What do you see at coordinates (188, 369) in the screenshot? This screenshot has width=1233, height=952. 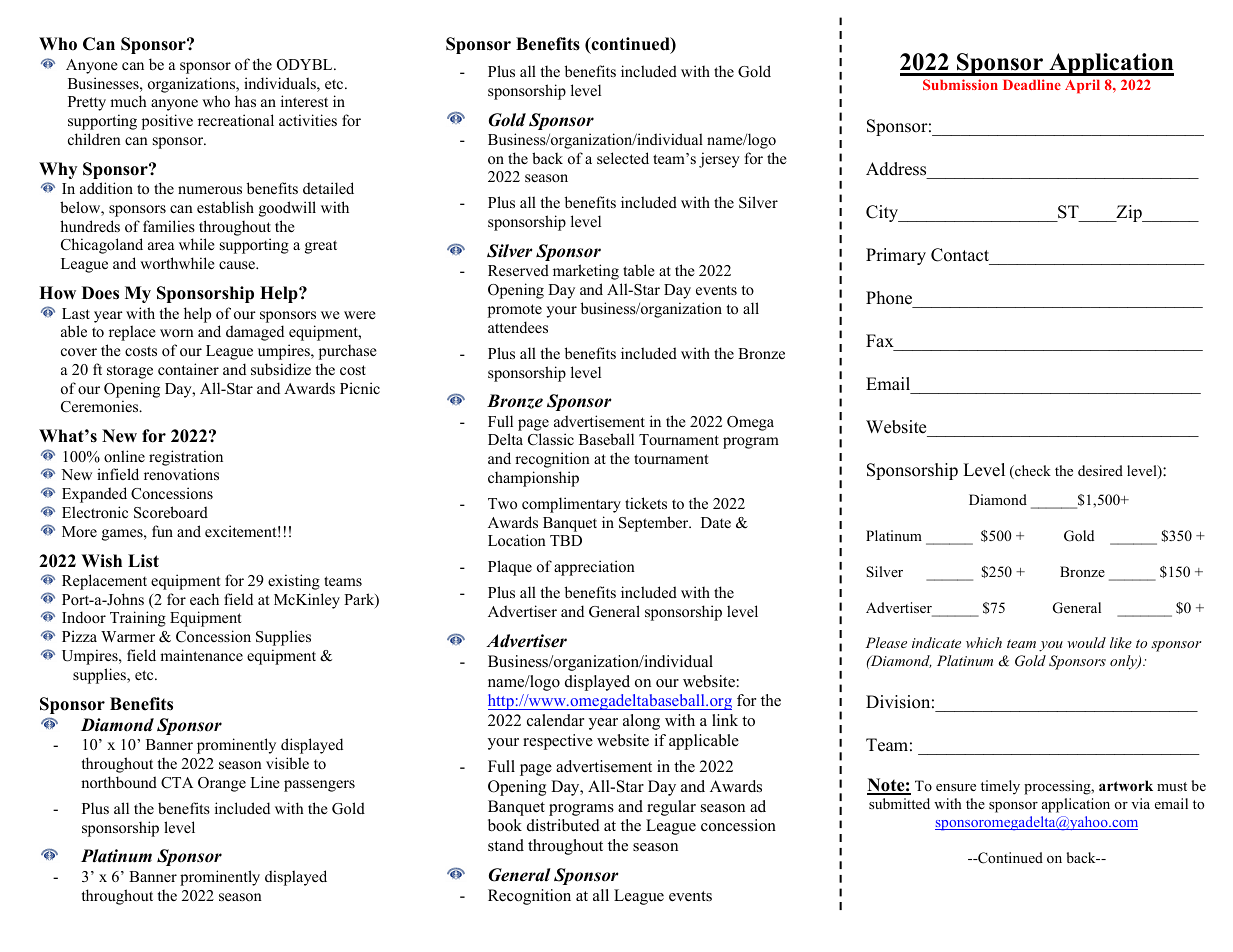 I see `container` at bounding box center [188, 369].
